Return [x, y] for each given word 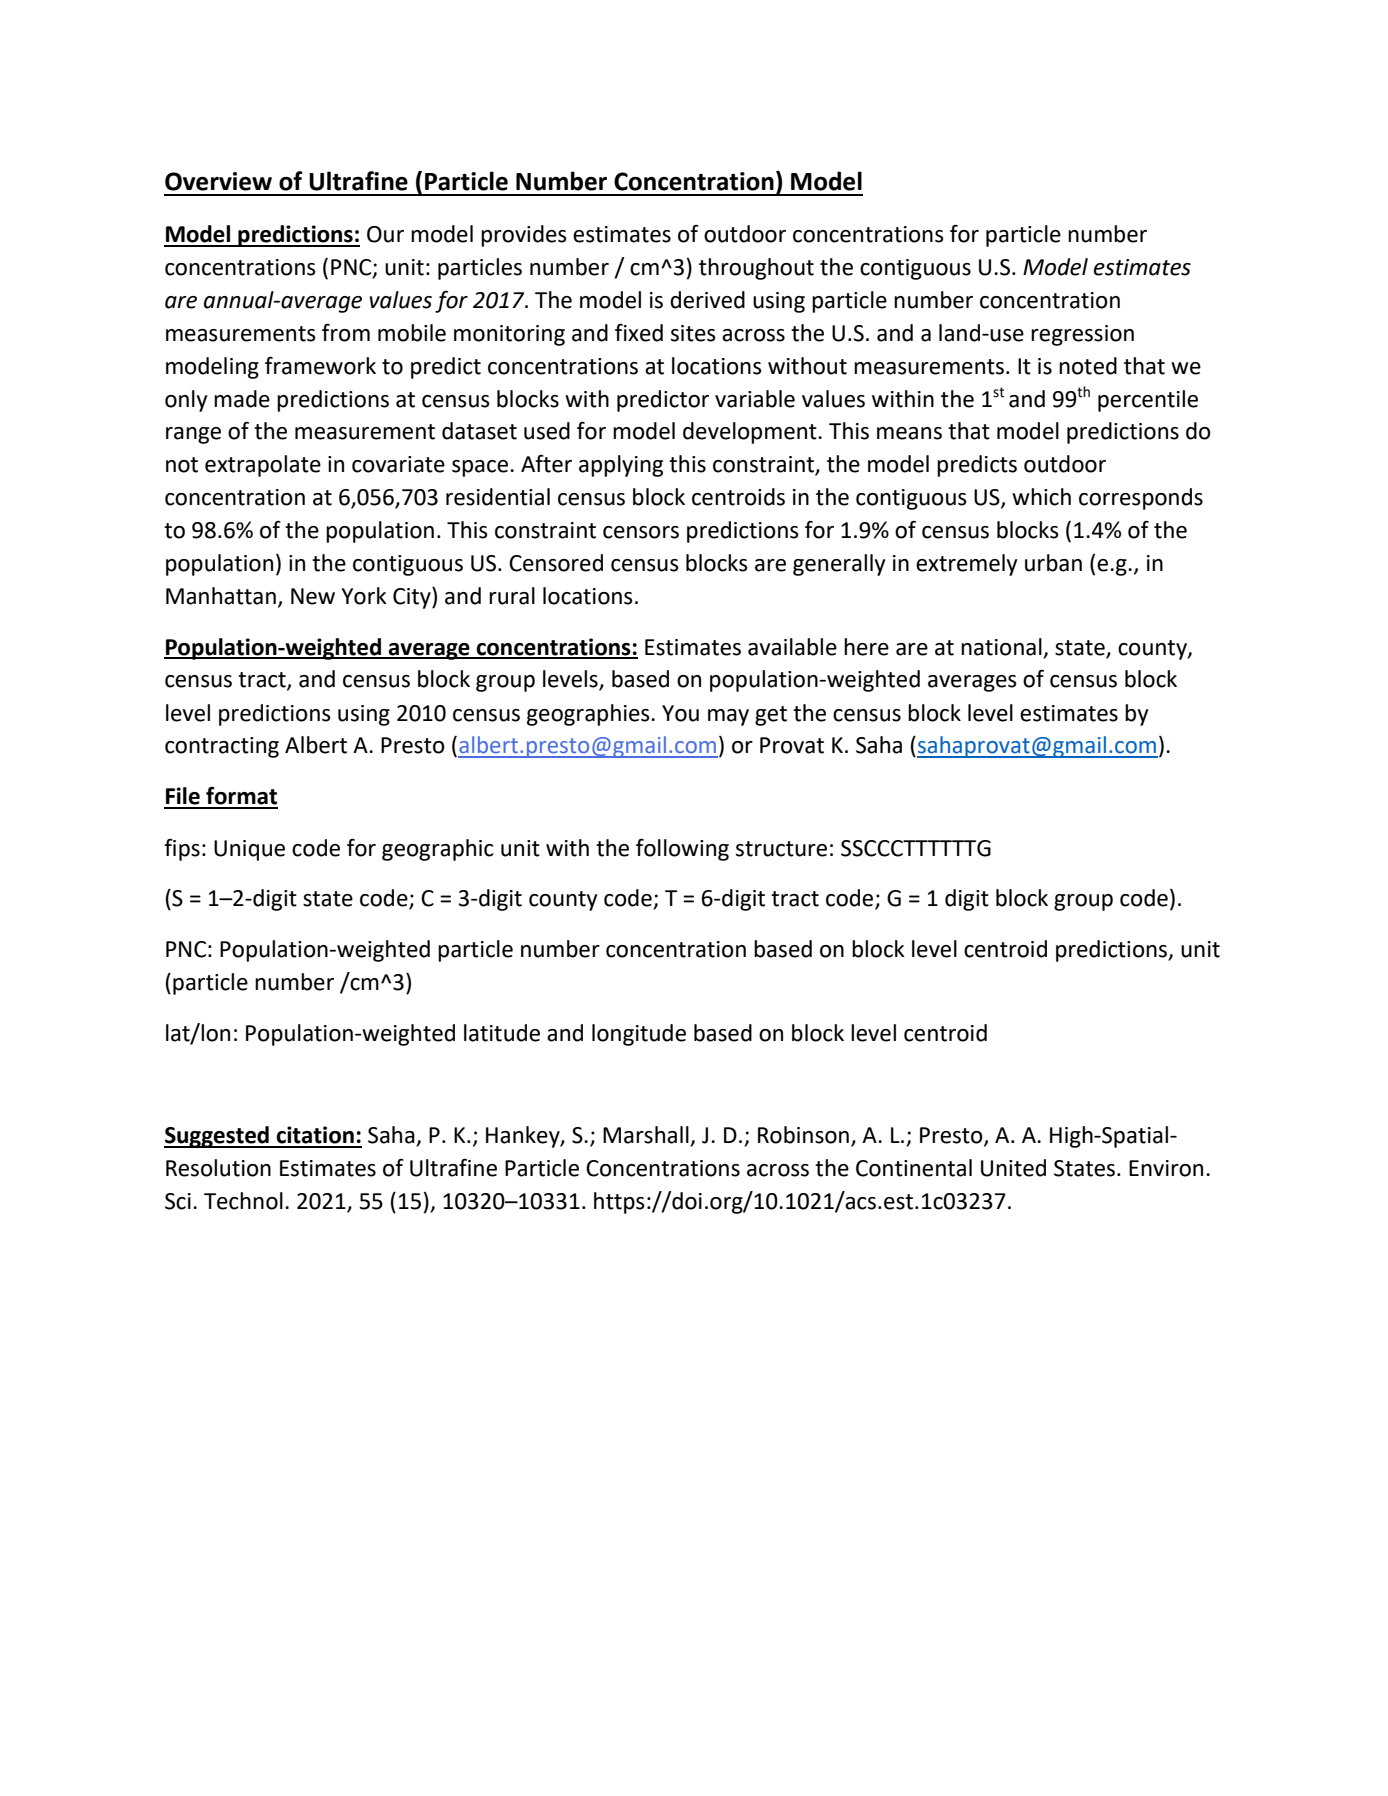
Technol [243, 1201]
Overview [218, 181]
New [313, 596]
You [680, 713]
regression [1082, 335]
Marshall [647, 1136]
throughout [756, 269]
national [1001, 647]
